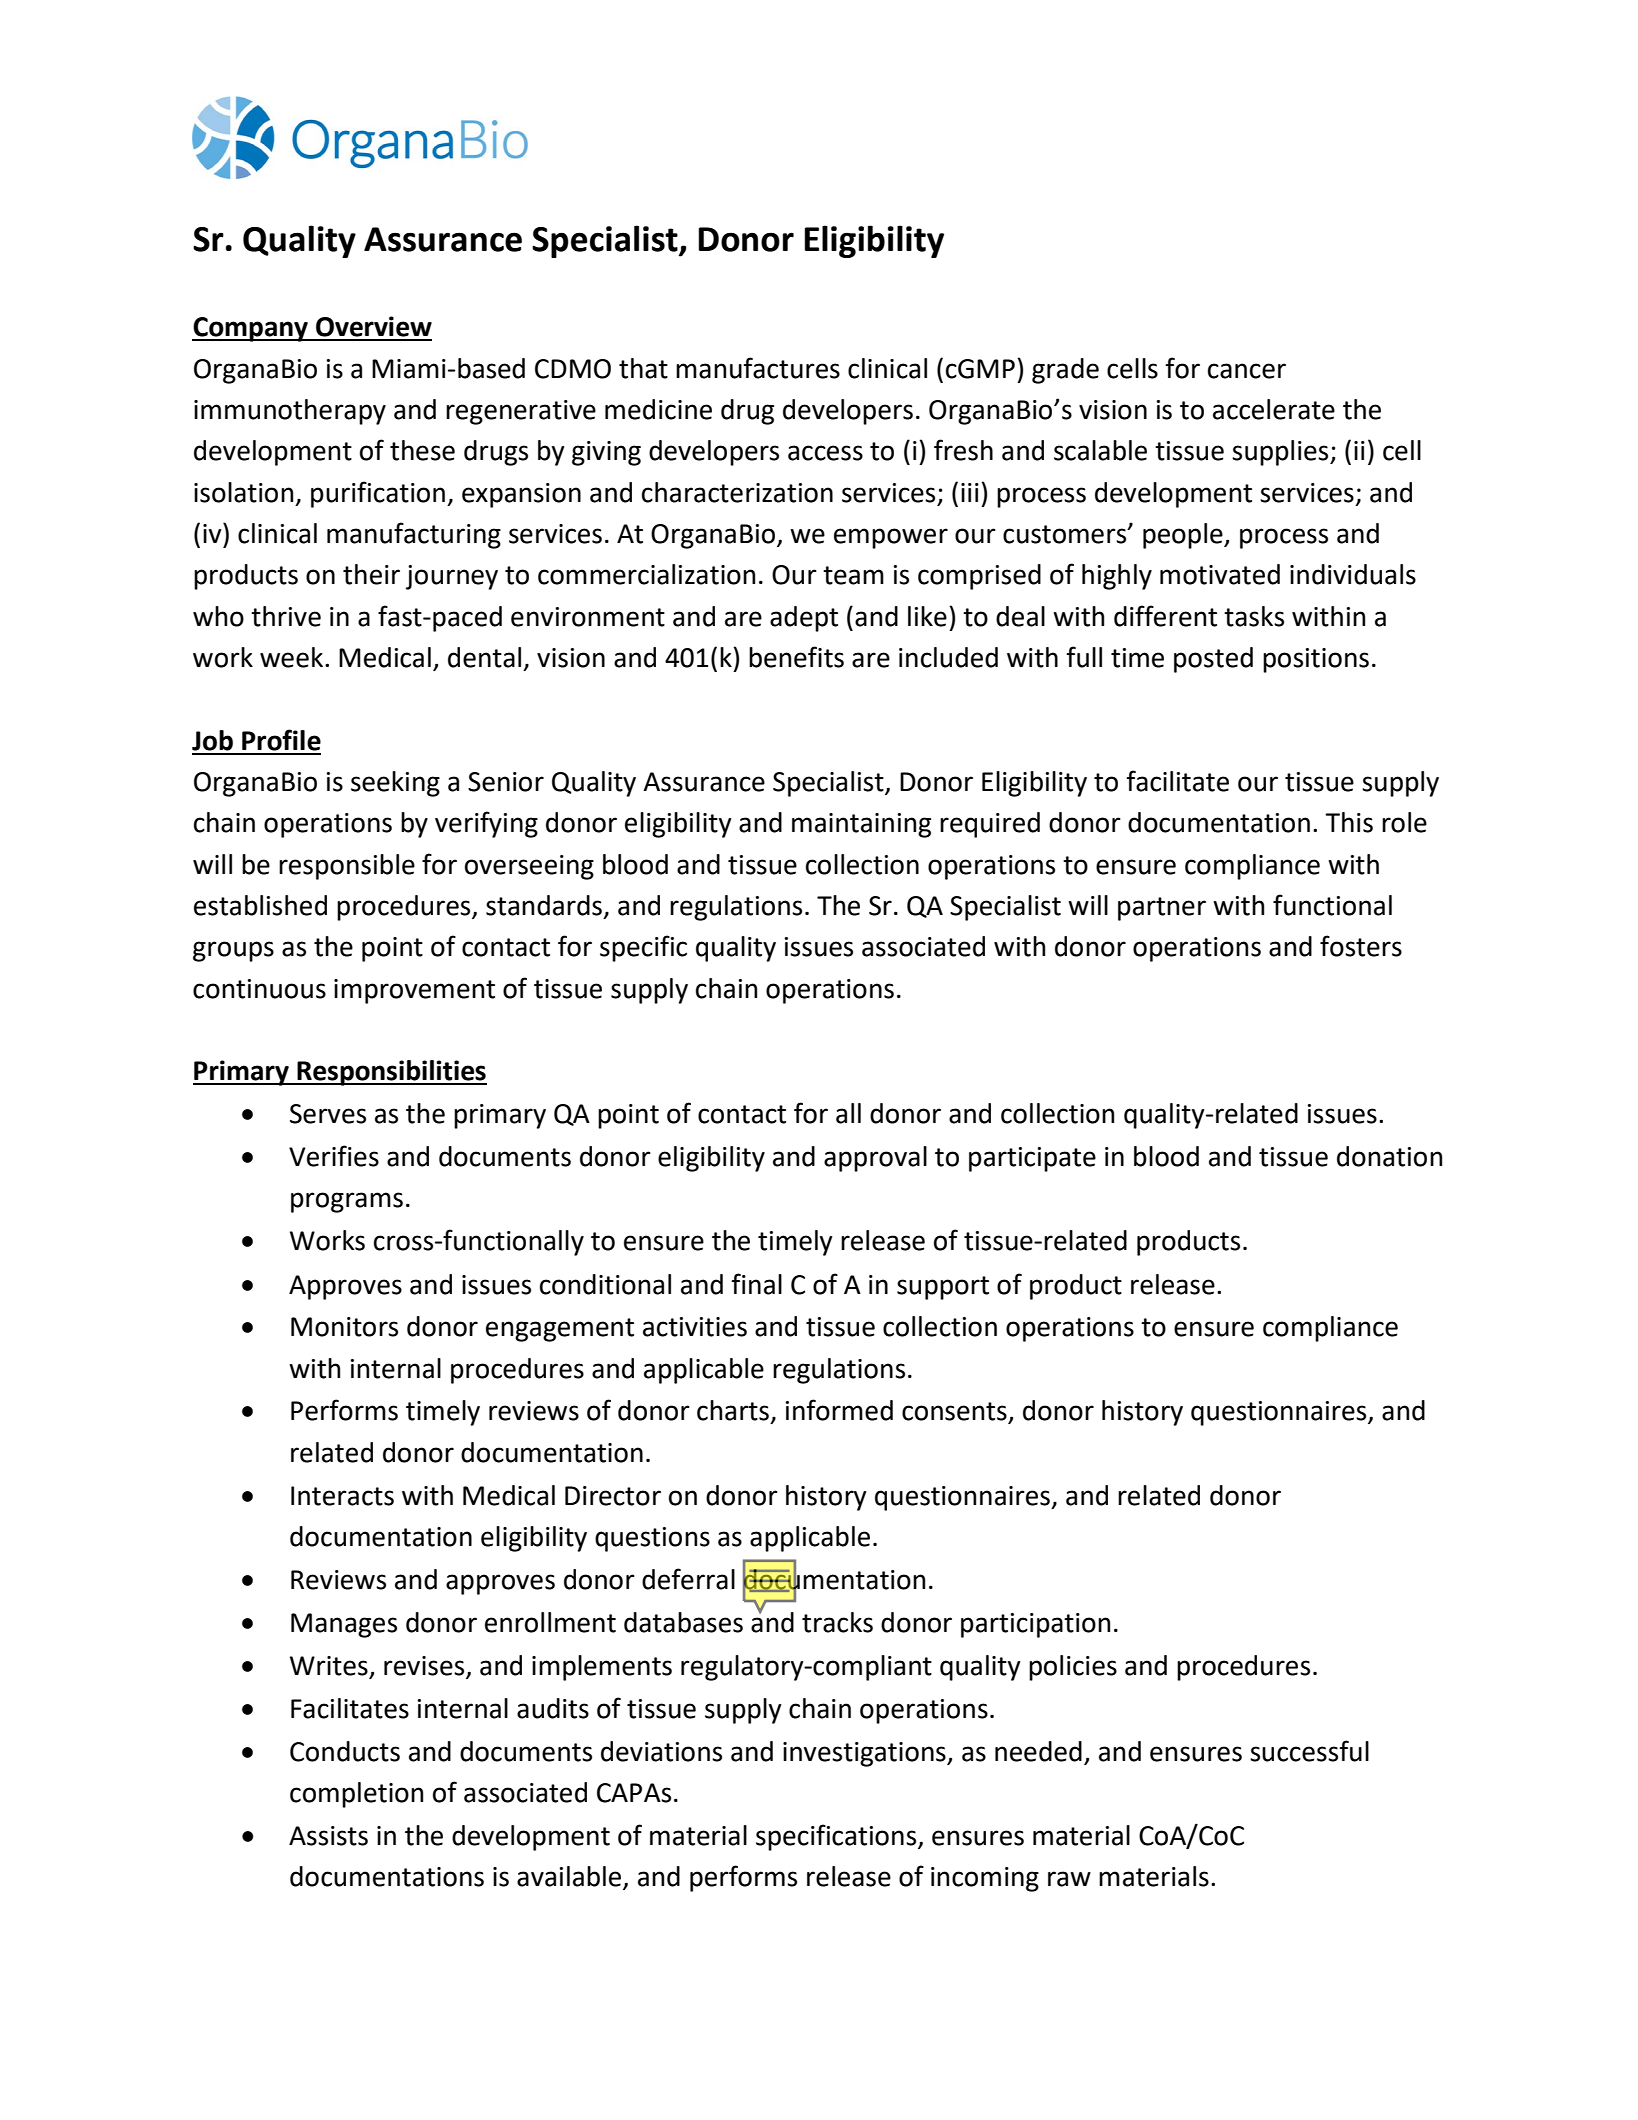 The width and height of the screenshot is (1638, 2120). I want to click on cancer, so click(1247, 371).
